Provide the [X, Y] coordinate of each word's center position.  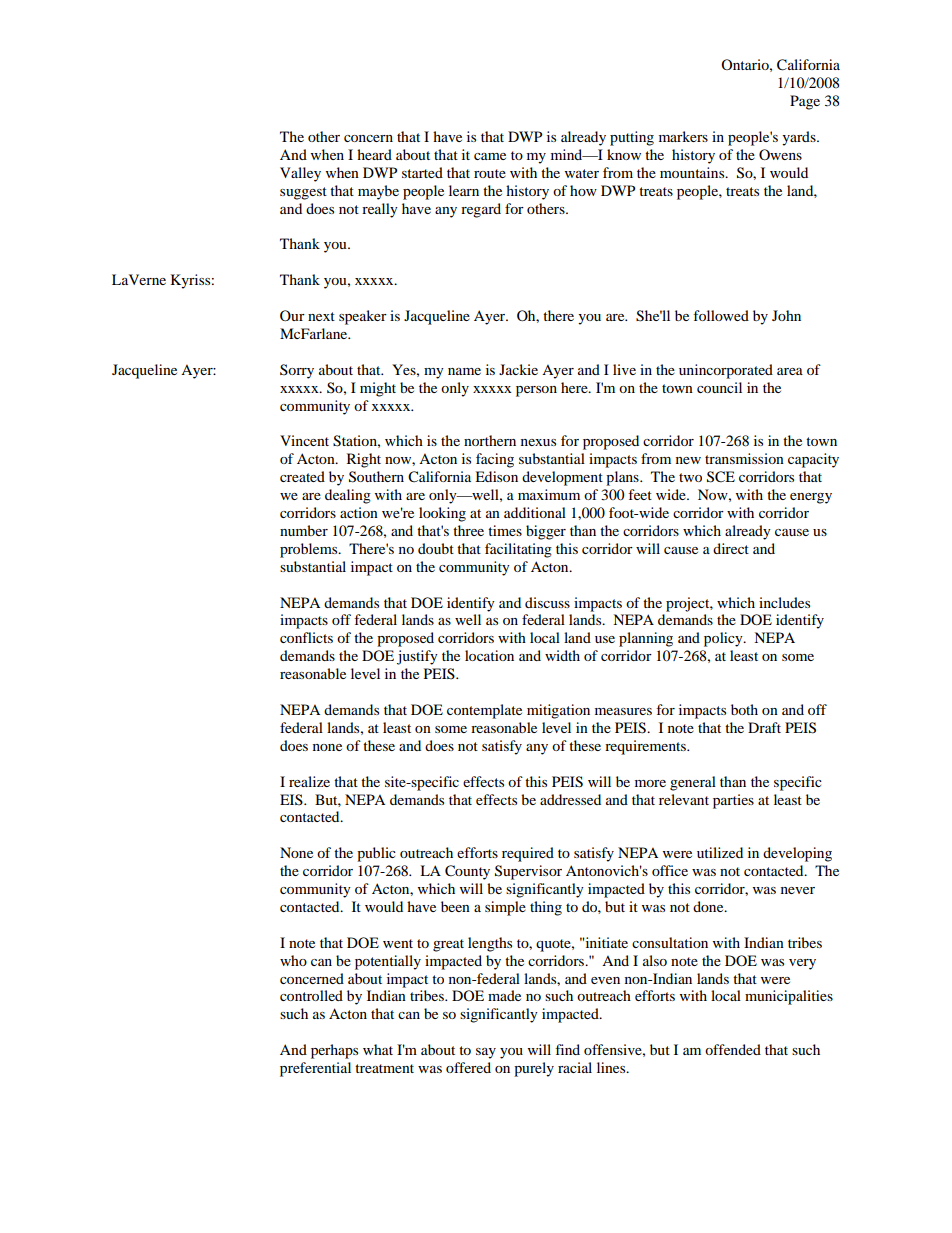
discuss [547, 602]
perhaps [334, 1051]
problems [310, 550]
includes [784, 602]
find [567, 1049]
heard [374, 154]
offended [733, 1049]
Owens [780, 154]
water [582, 173]
